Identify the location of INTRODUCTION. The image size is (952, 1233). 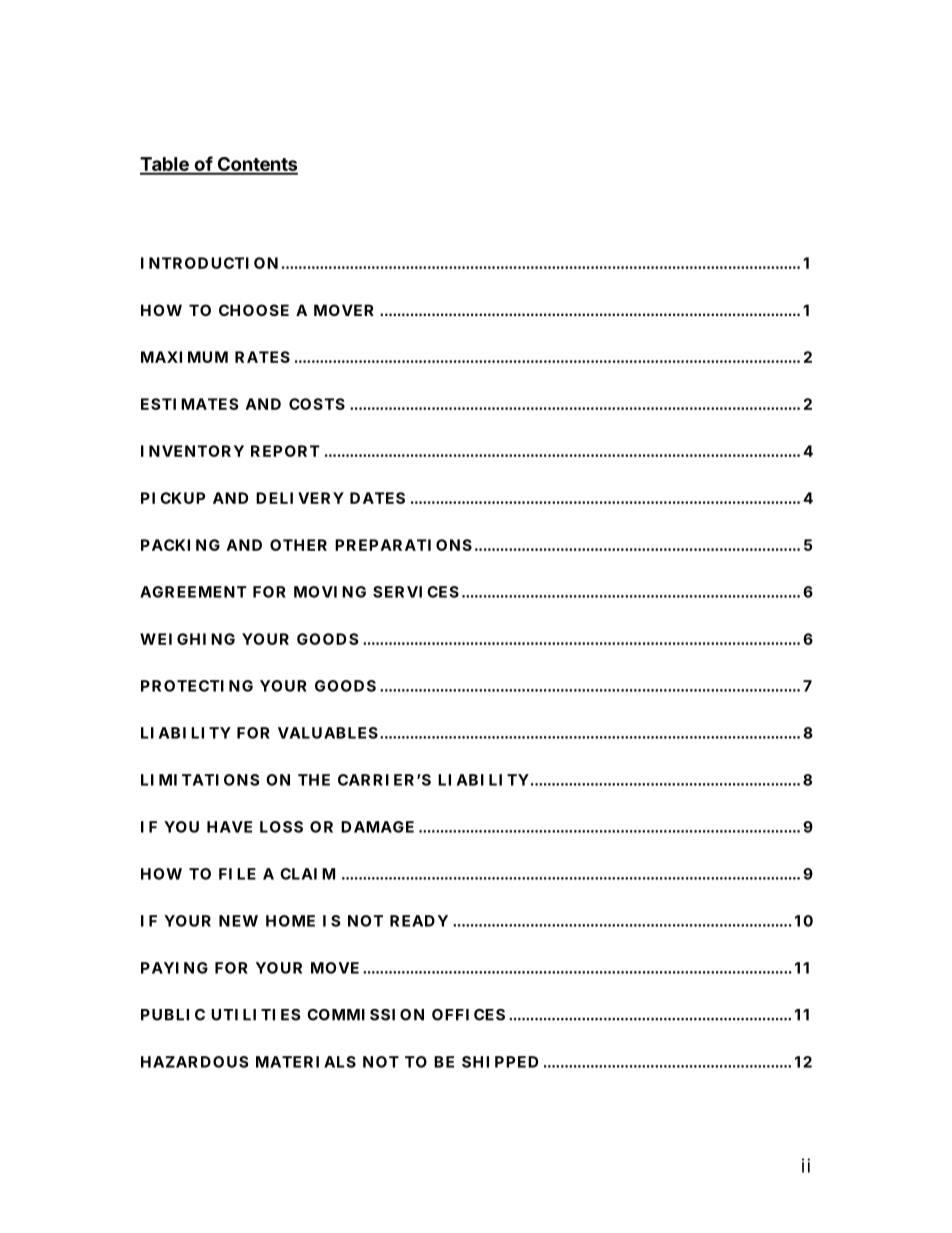
(209, 263).
